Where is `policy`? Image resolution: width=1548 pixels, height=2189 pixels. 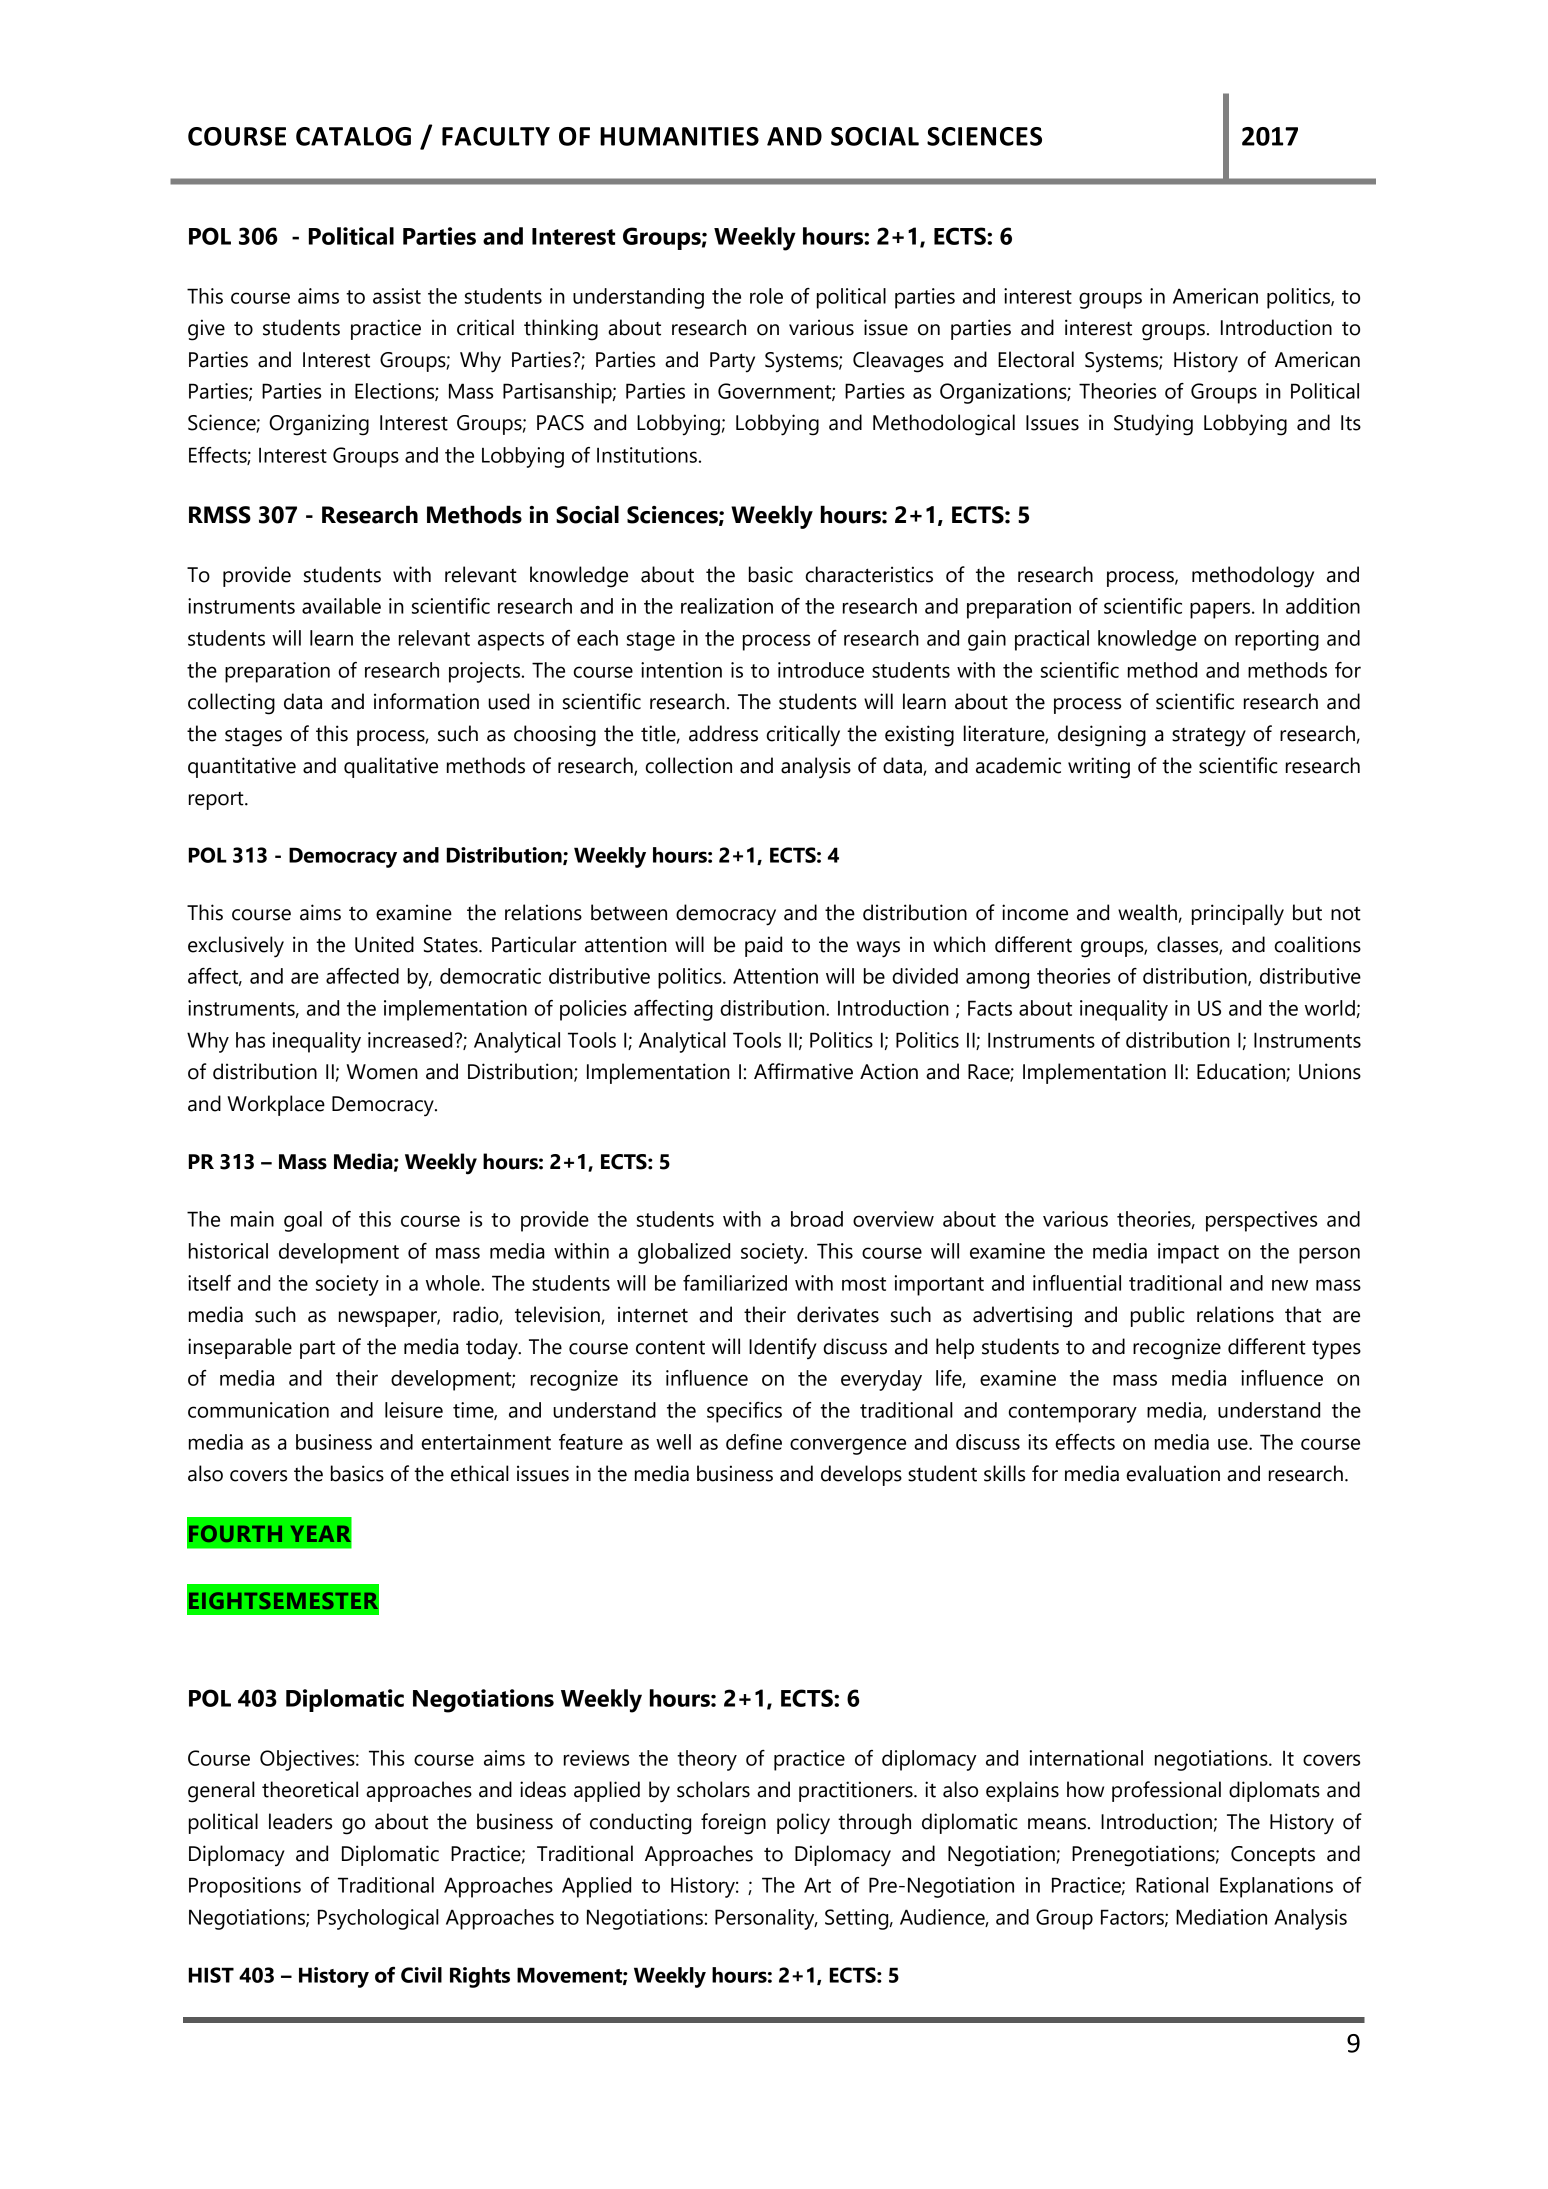 policy is located at coordinates (803, 1824).
